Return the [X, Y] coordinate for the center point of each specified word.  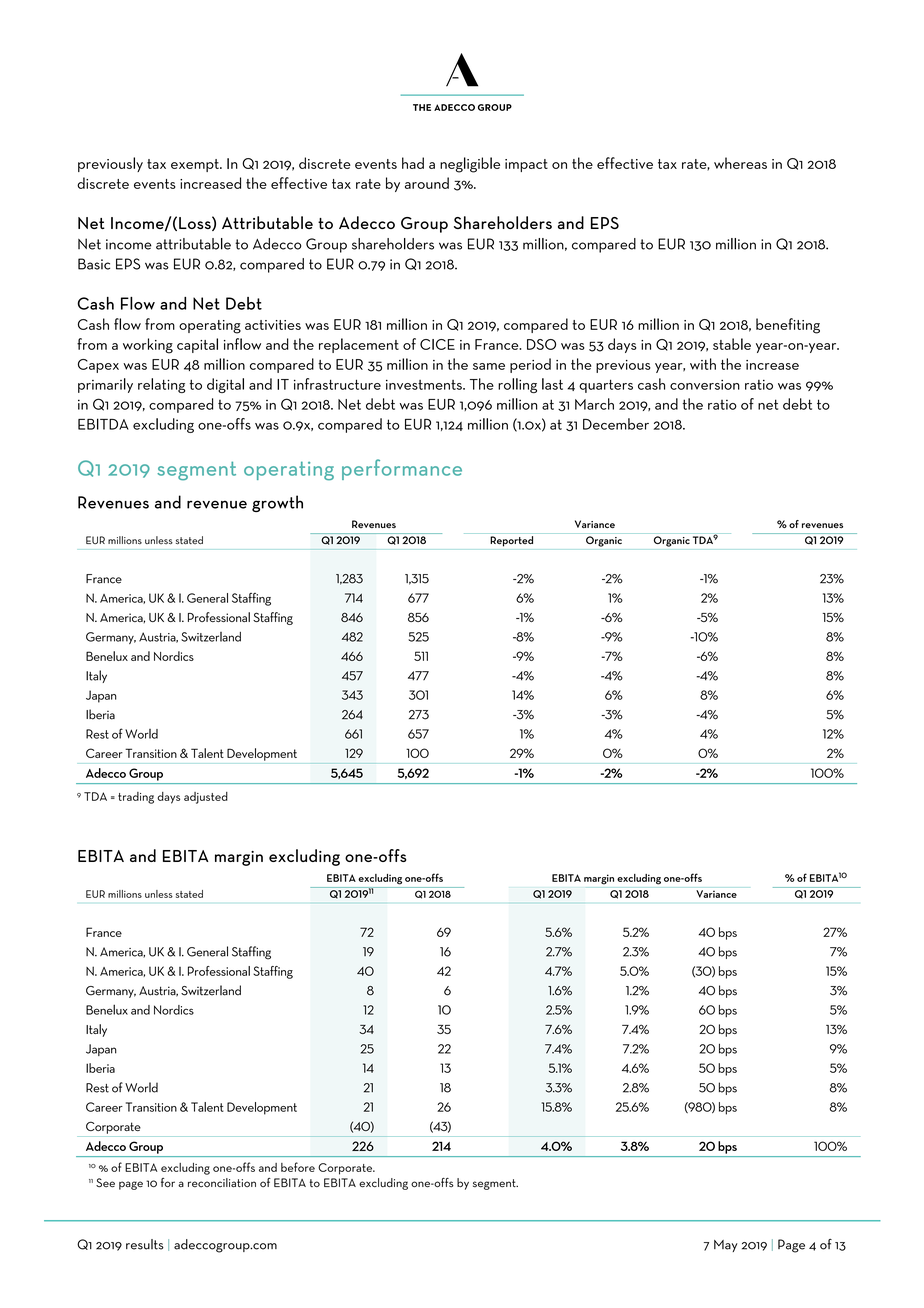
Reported [512, 541]
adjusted [206, 798]
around [427, 183]
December [616, 424]
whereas [740, 163]
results [145, 1244]
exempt [196, 165]
